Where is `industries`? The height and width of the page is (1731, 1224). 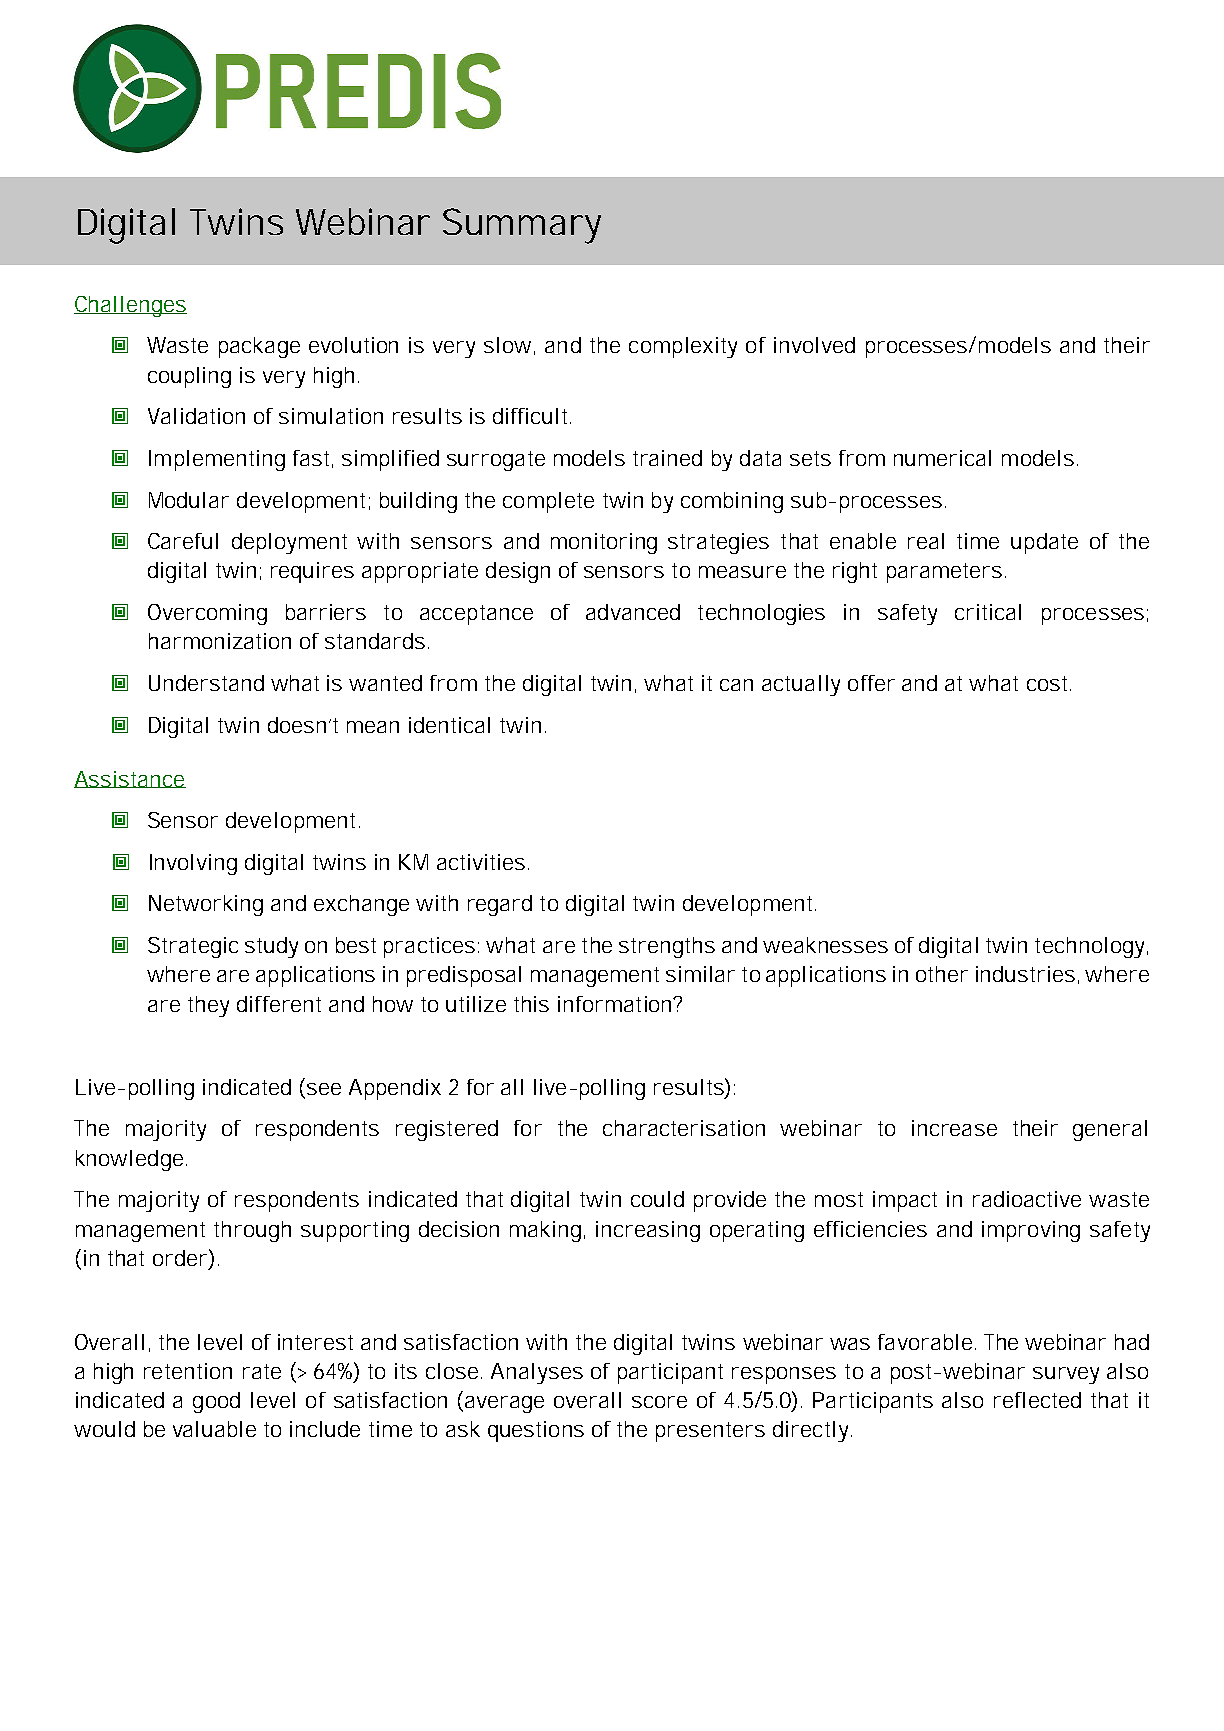
industries is located at coordinates (1025, 974).
